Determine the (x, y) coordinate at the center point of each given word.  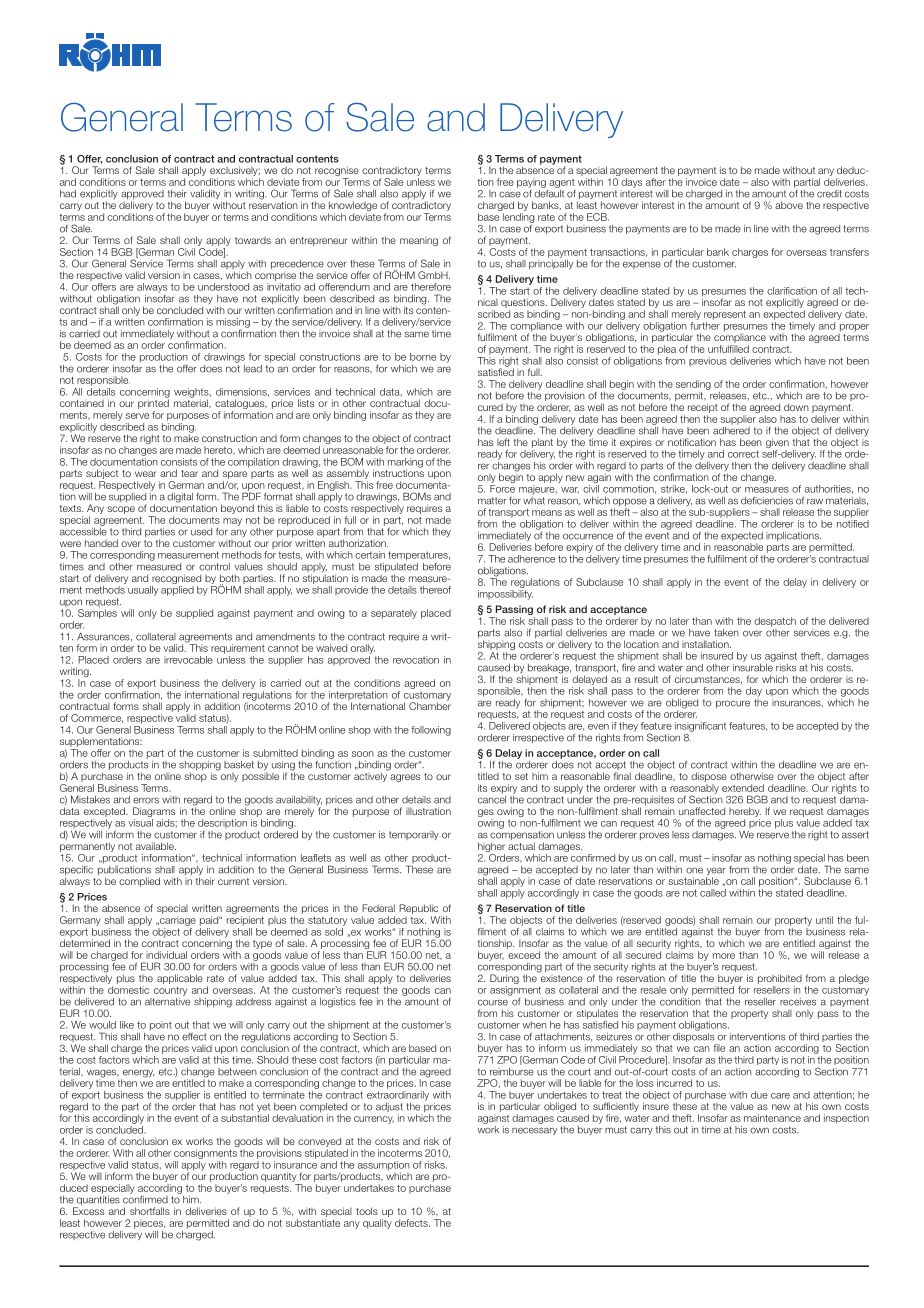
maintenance (772, 1118)
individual (166, 955)
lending (518, 219)
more (724, 956)
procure (733, 704)
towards (253, 240)
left (503, 442)
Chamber (430, 705)
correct (743, 454)
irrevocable (188, 660)
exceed (524, 955)
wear (146, 474)
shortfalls (150, 1211)
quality (377, 1224)
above (789, 205)
